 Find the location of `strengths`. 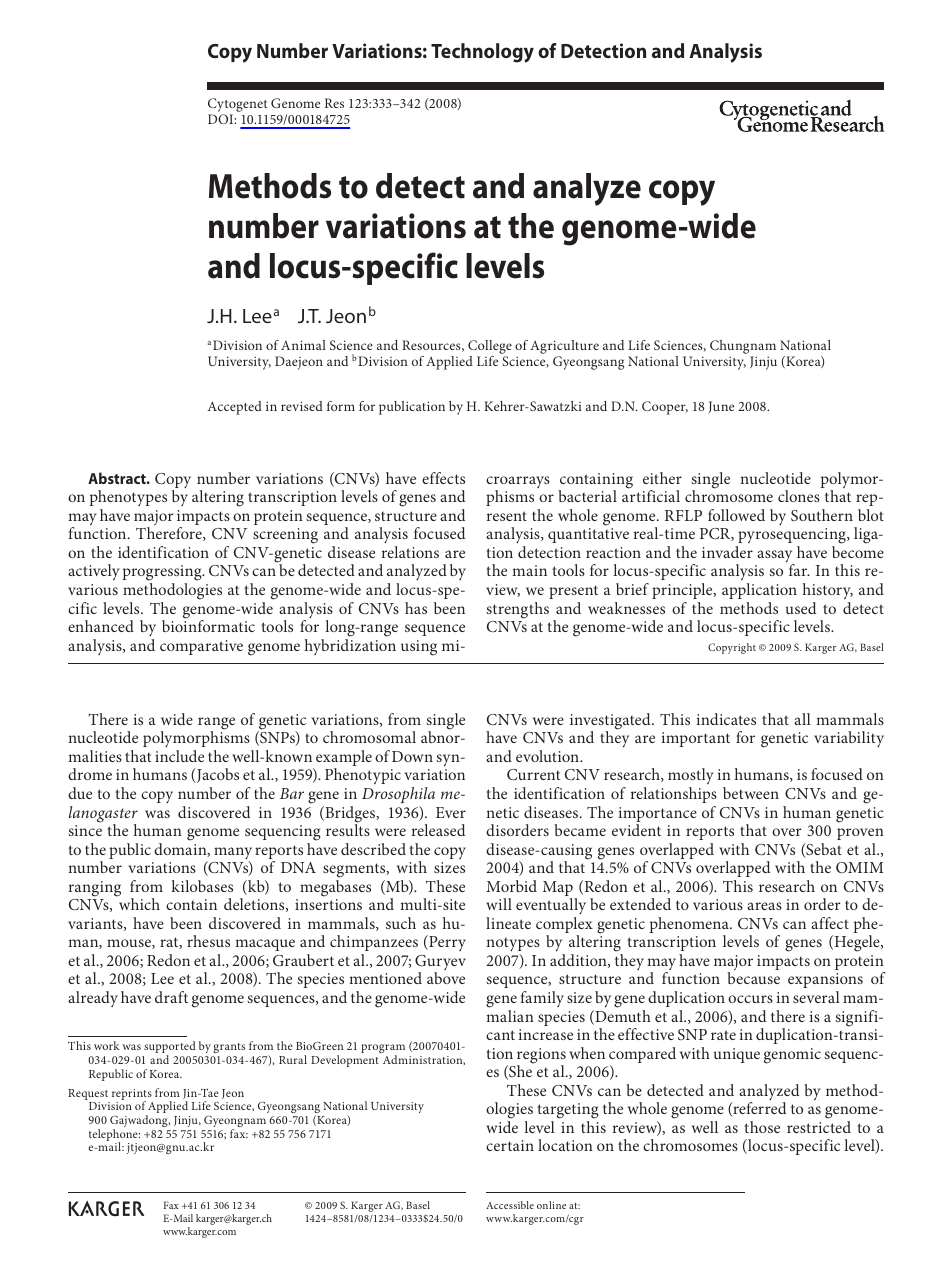

strengths is located at coordinates (517, 610).
